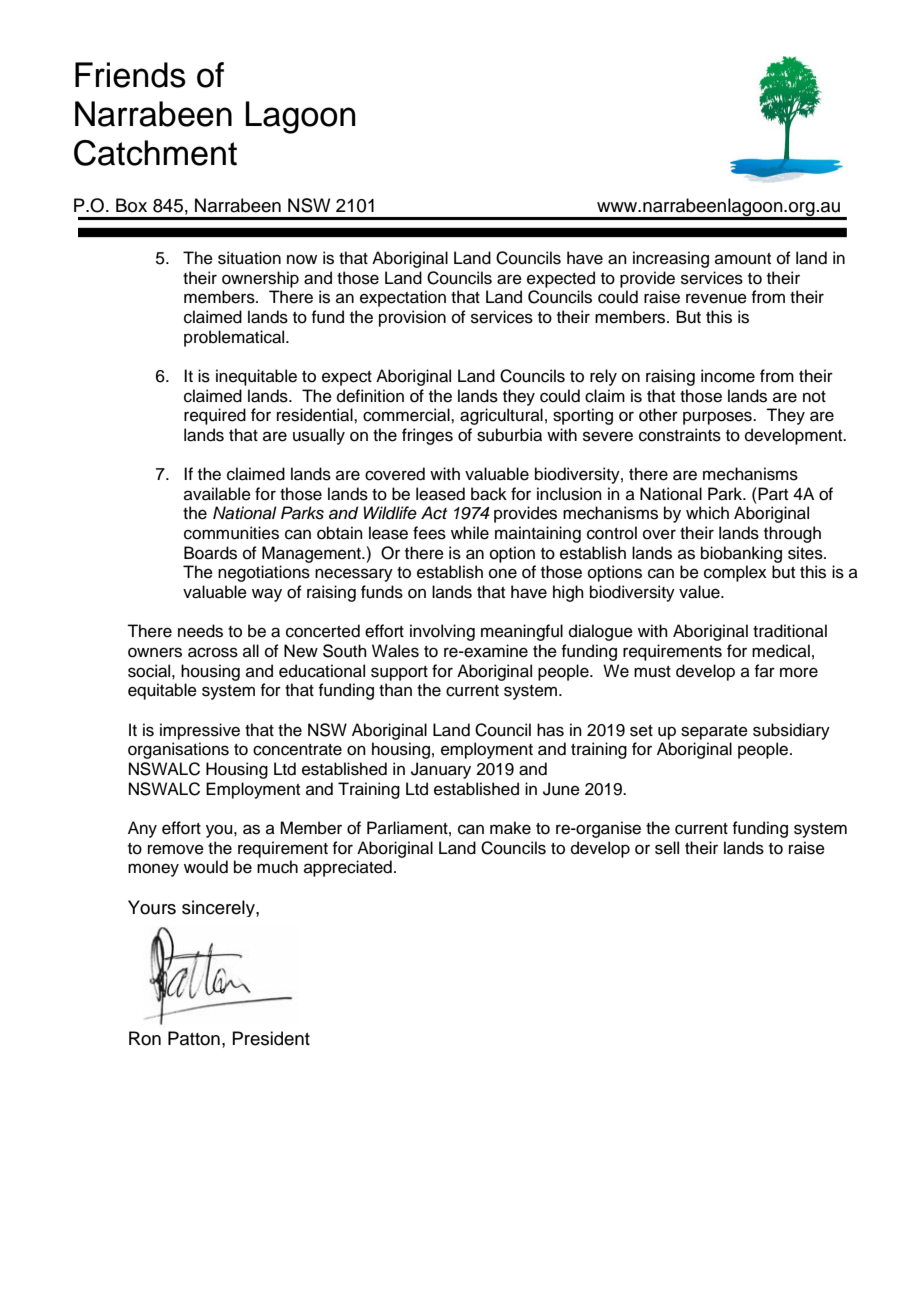  Describe the element at coordinates (194, 1038) in the document. I see `Patton` at that location.
